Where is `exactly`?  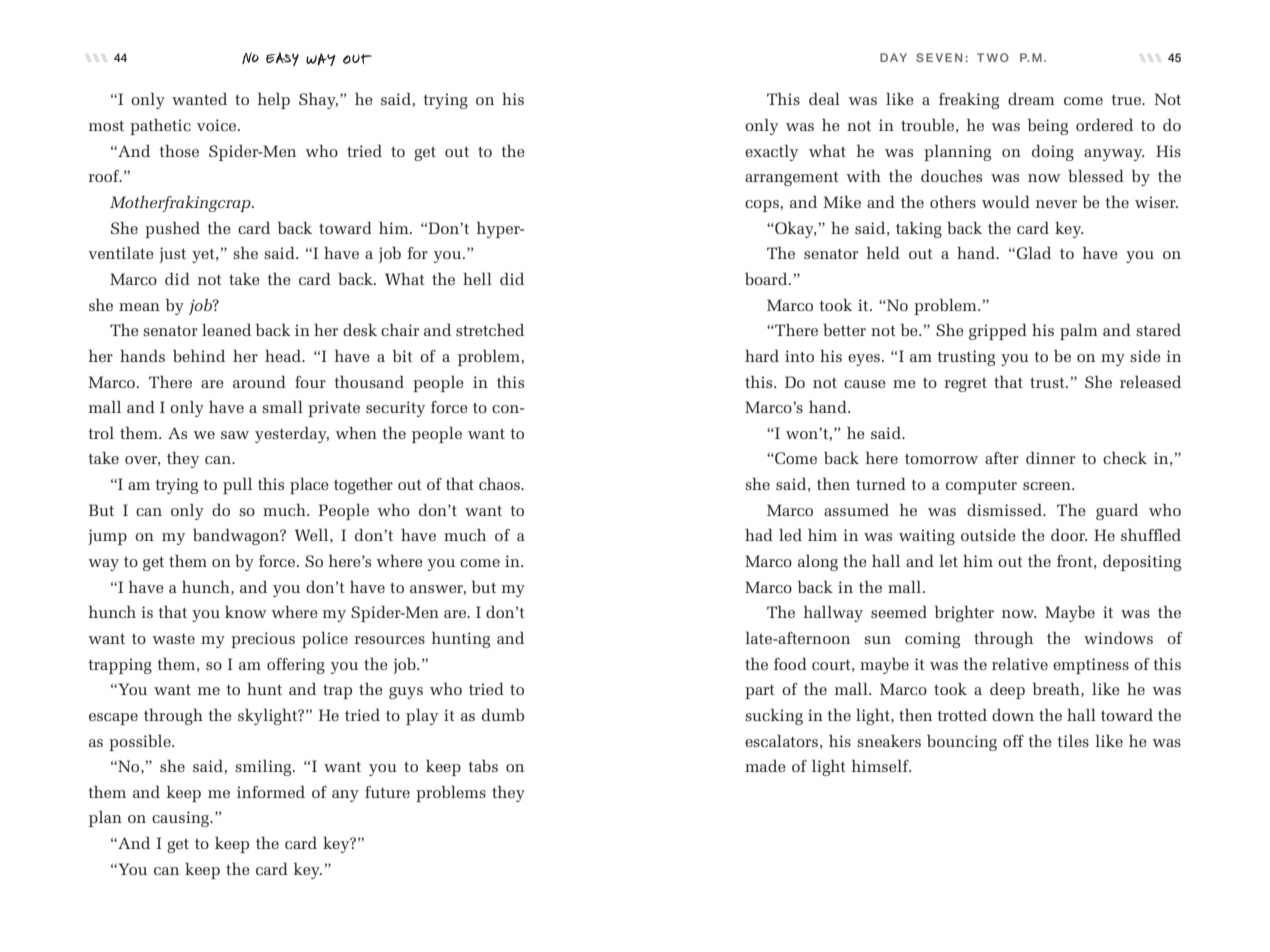
exactly is located at coordinates (771, 152).
